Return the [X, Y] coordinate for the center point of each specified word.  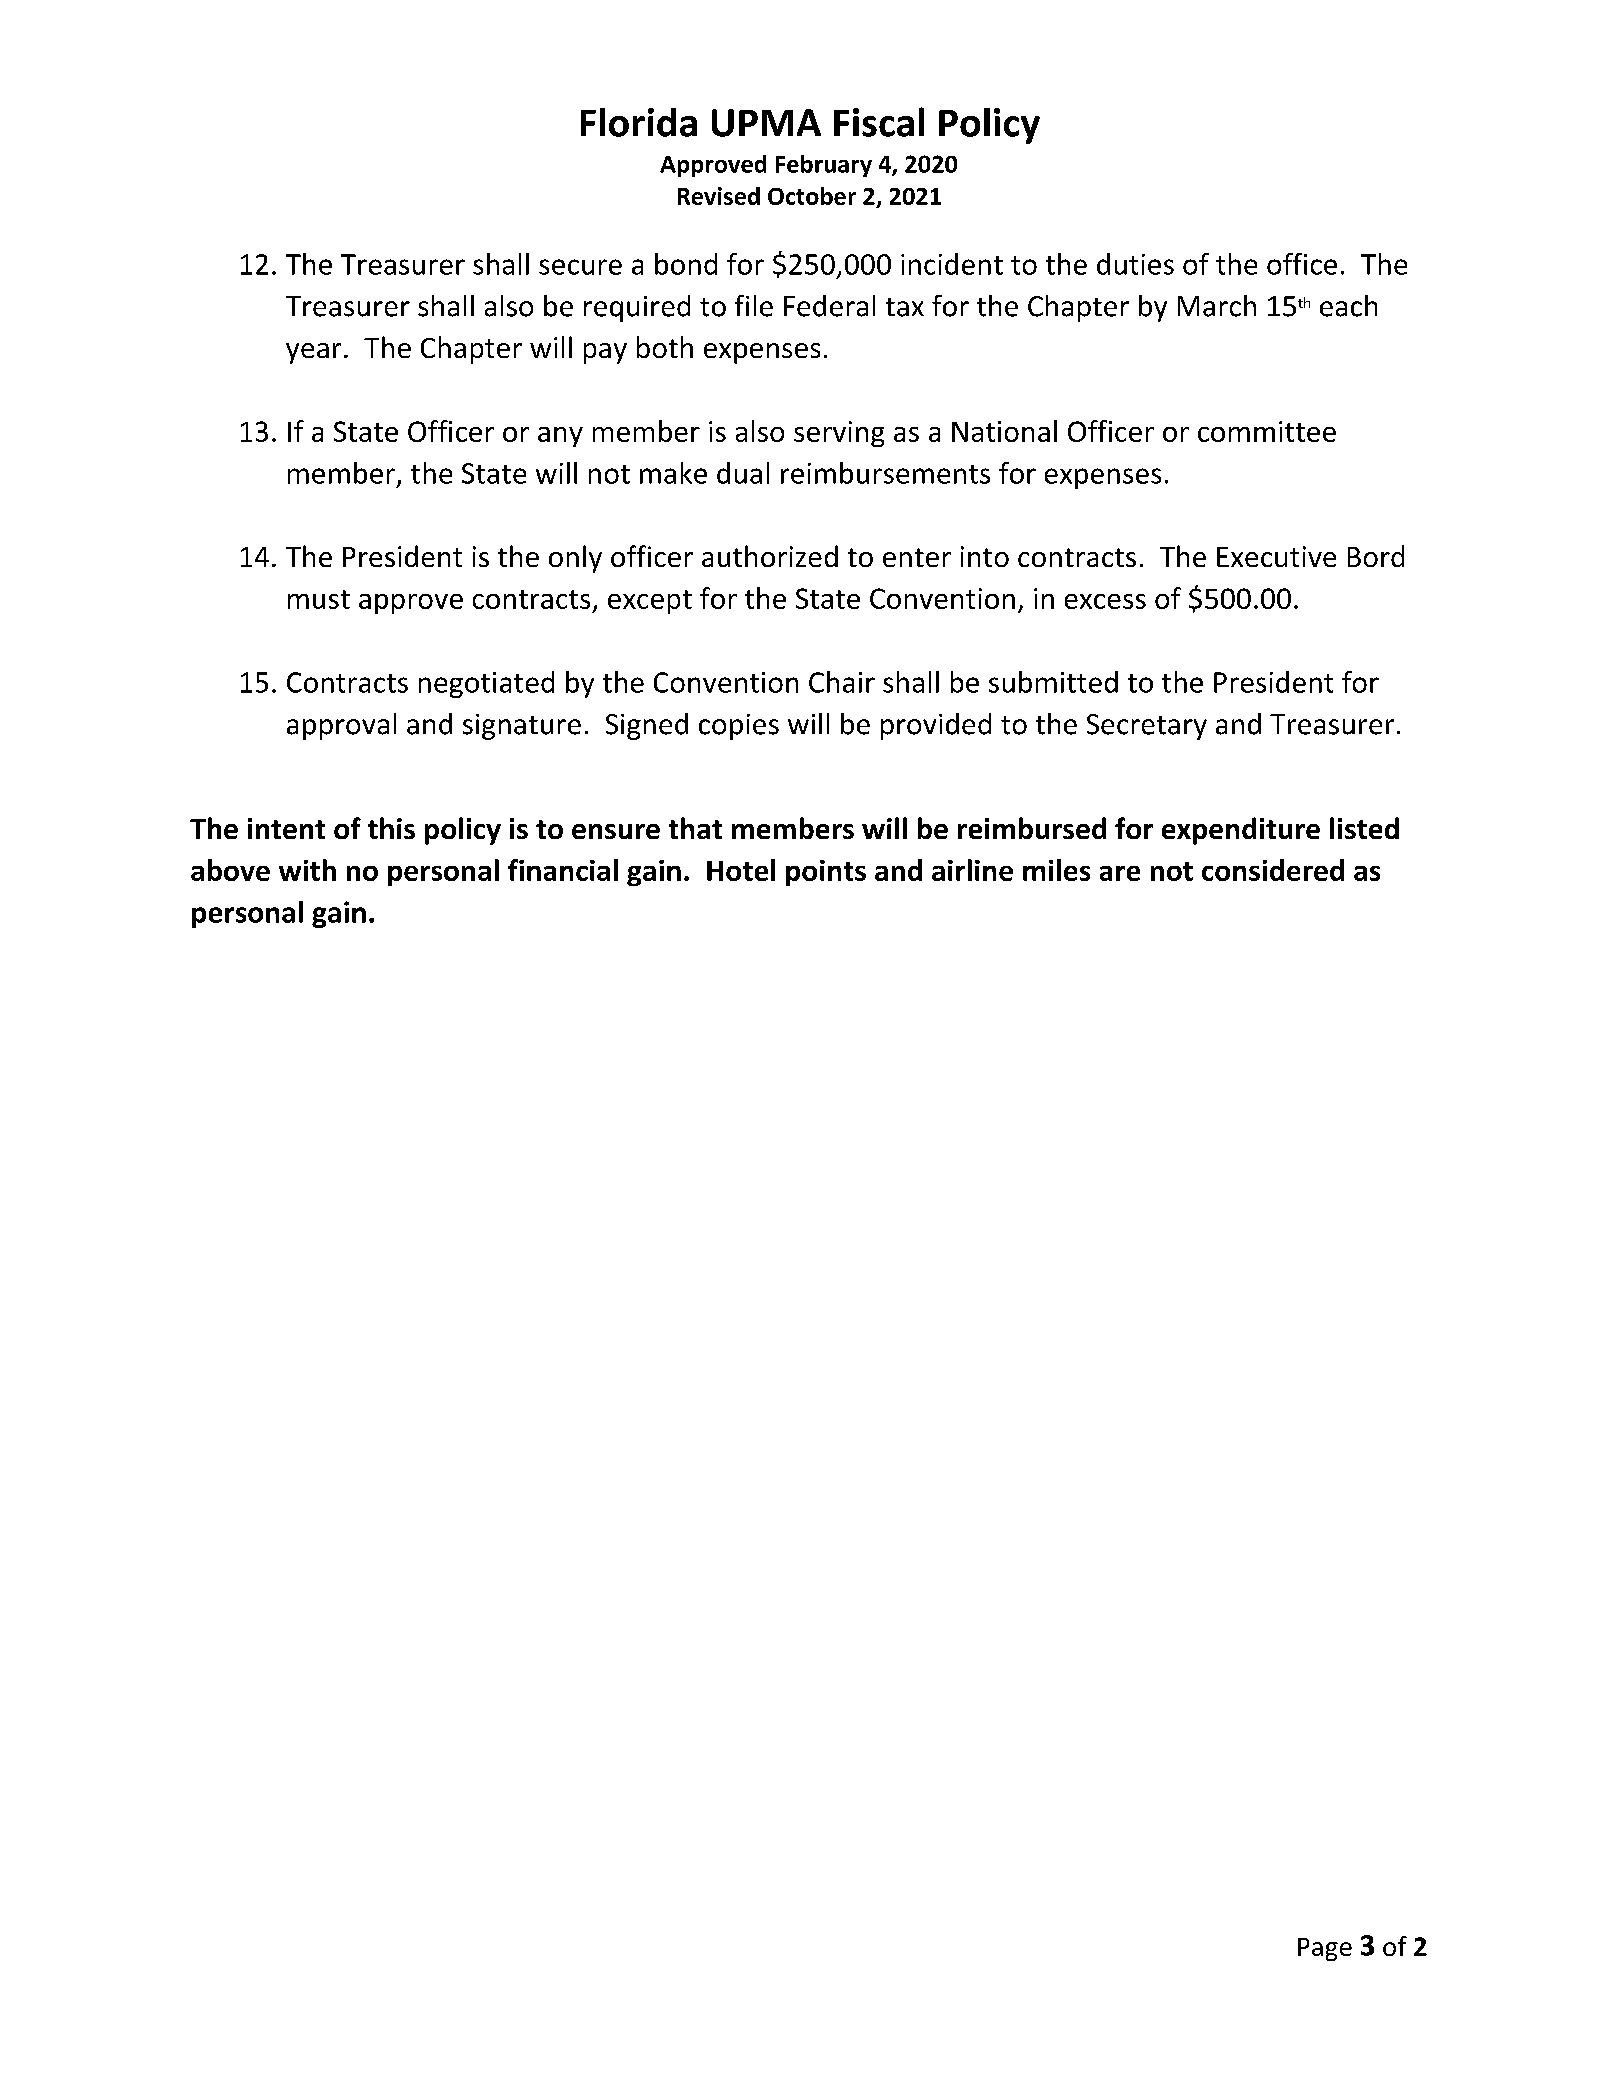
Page [1325, 1949]
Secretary [1147, 727]
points [826, 873]
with [307, 870]
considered [1273, 870]
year [313, 353]
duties [1135, 264]
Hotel [741, 870]
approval [341, 726]
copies [739, 727]
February [824, 166]
